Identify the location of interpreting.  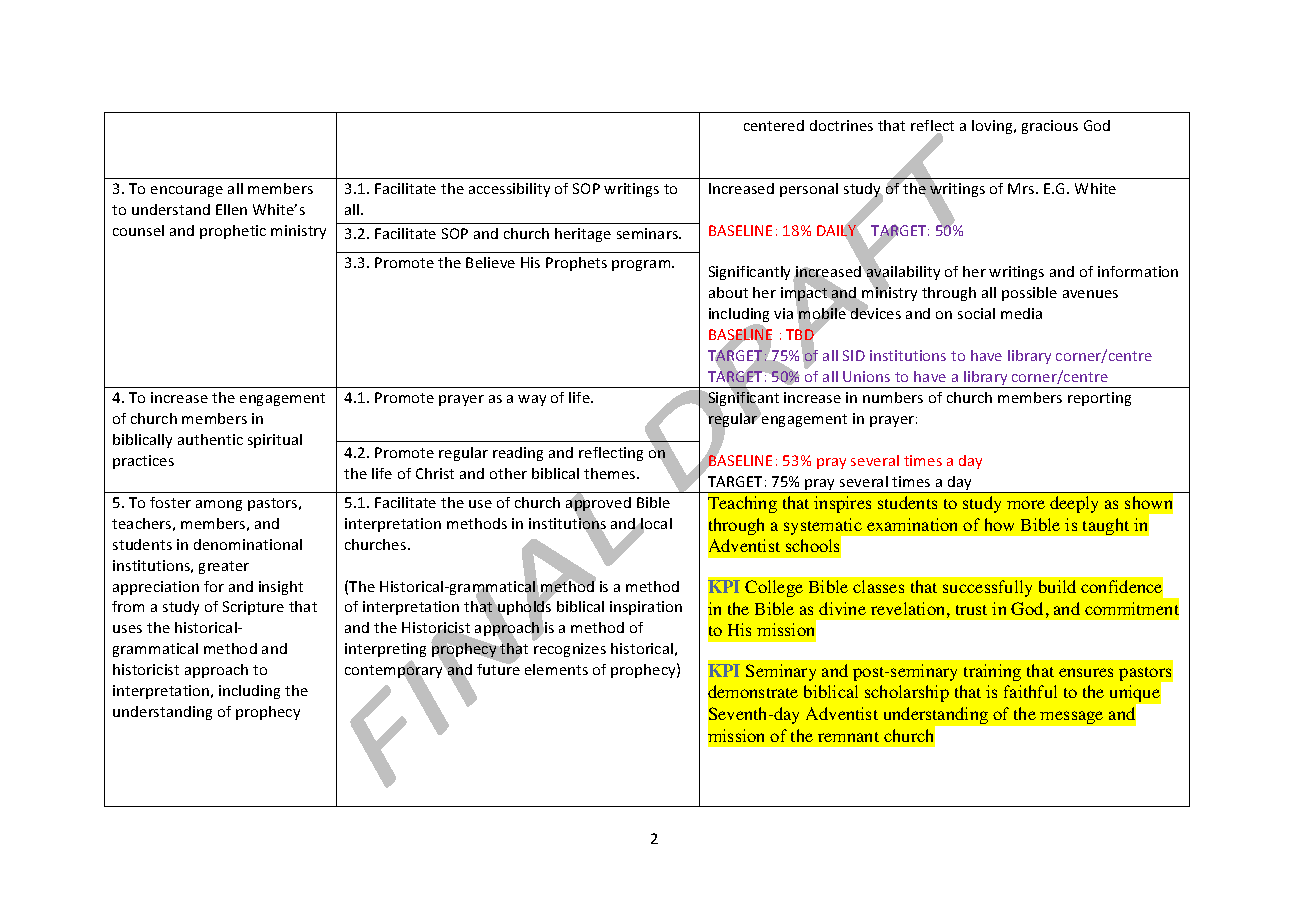
(385, 650).
